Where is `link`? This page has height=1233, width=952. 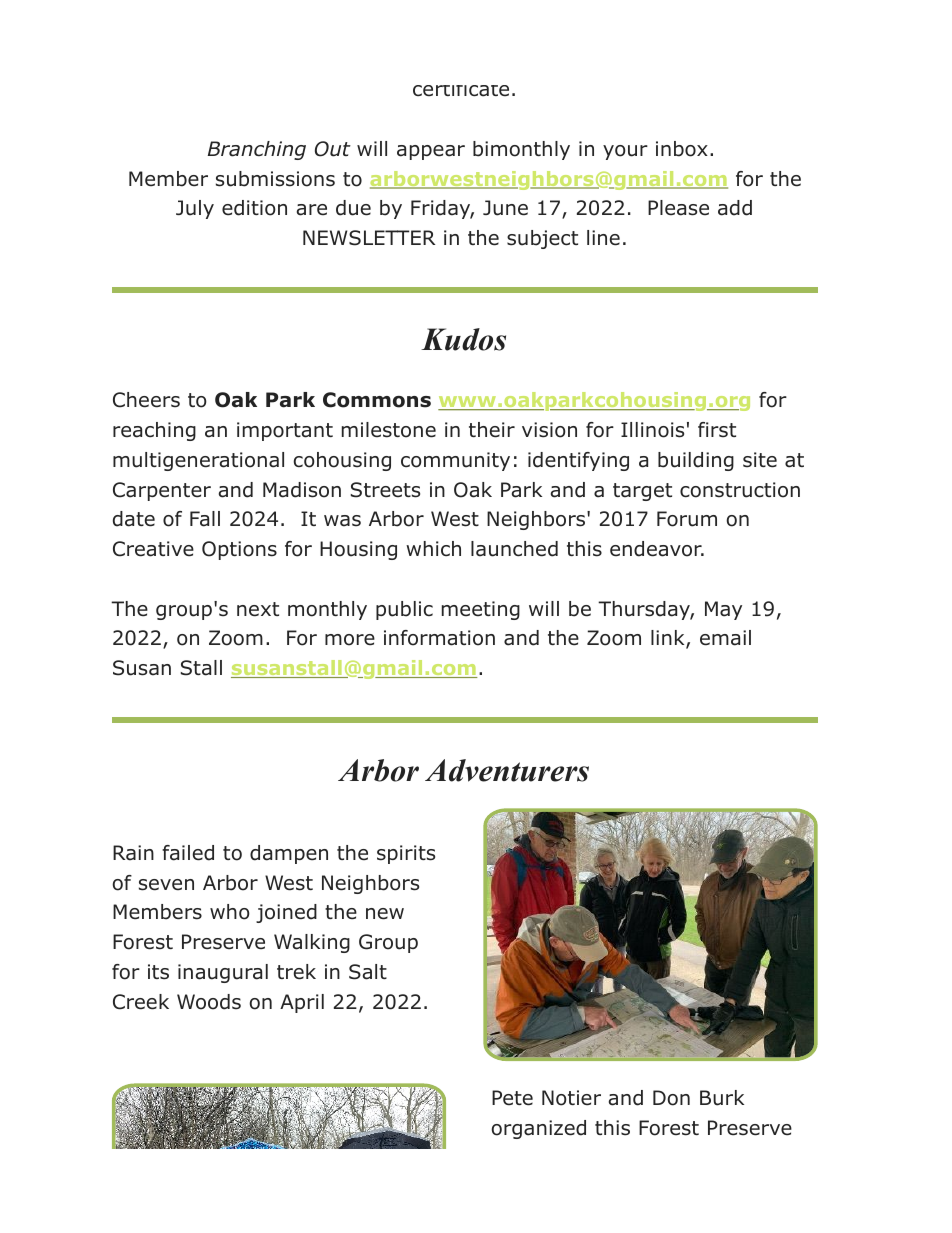
link is located at coordinates (669, 639).
